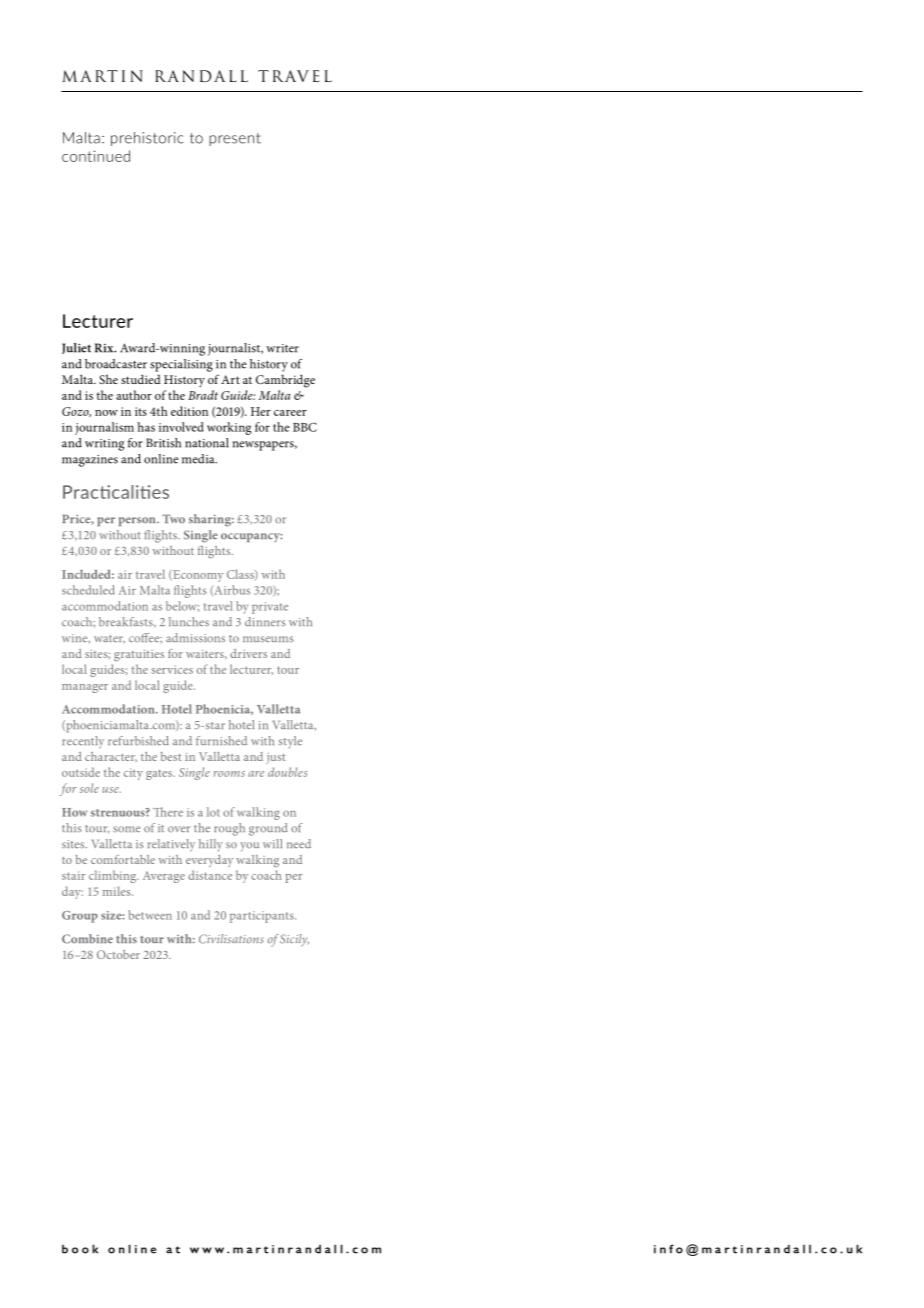 The width and height of the page is (924, 1308). Describe the element at coordinates (147, 139) in the page. I see `prehistoric` at that location.
